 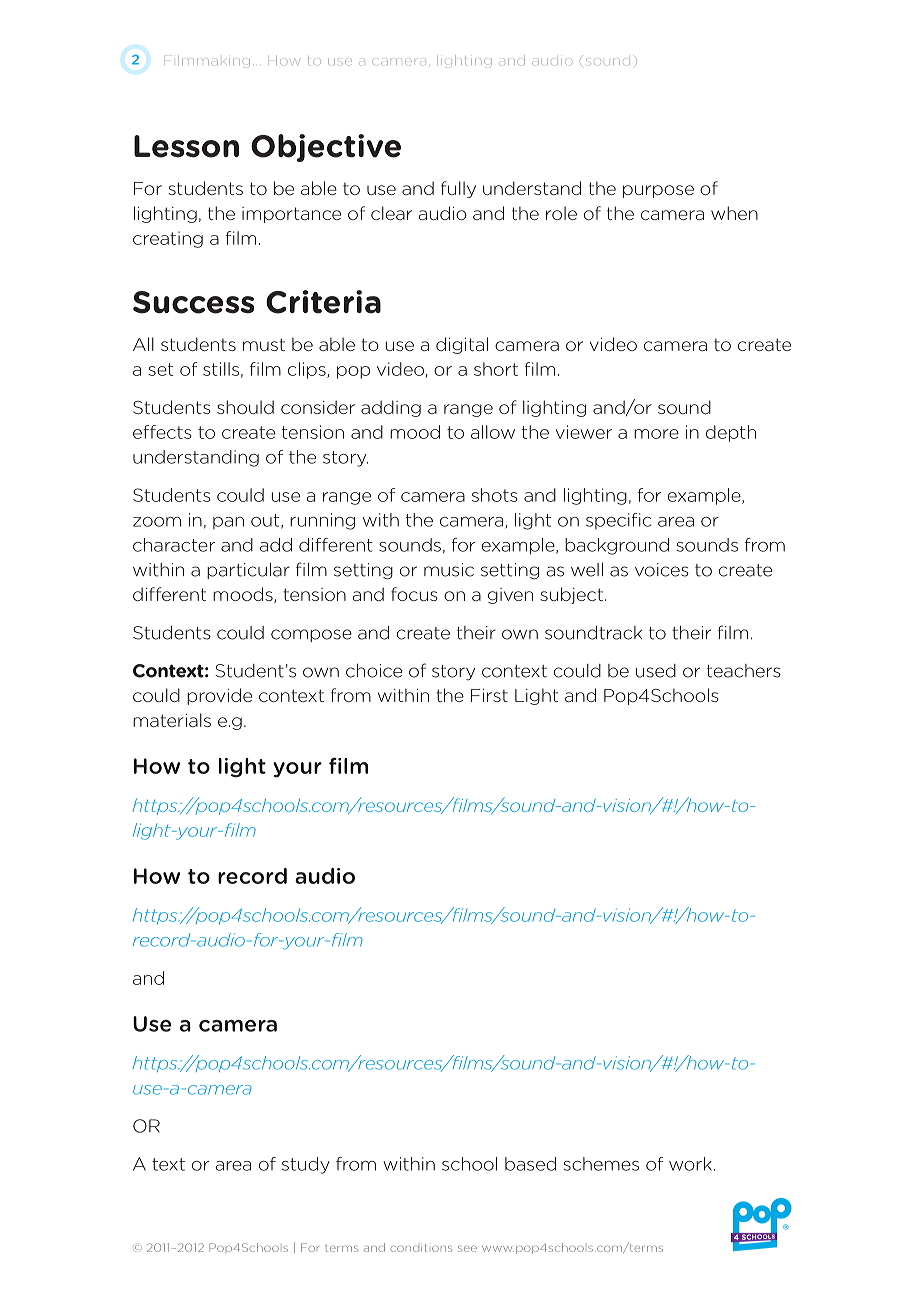 I want to click on see, so click(x=467, y=1249).
